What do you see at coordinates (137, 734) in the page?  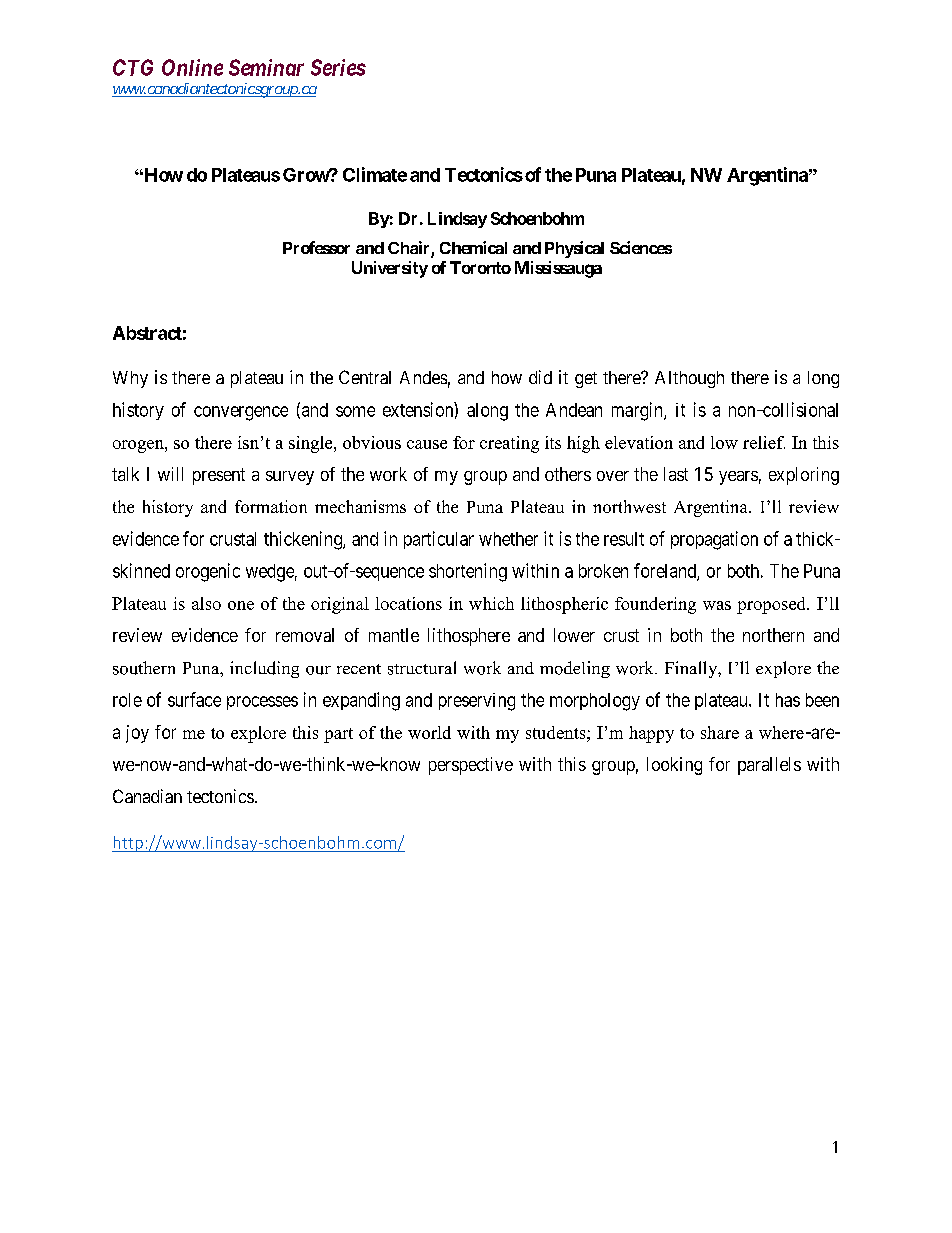 I see `joy` at bounding box center [137, 734].
